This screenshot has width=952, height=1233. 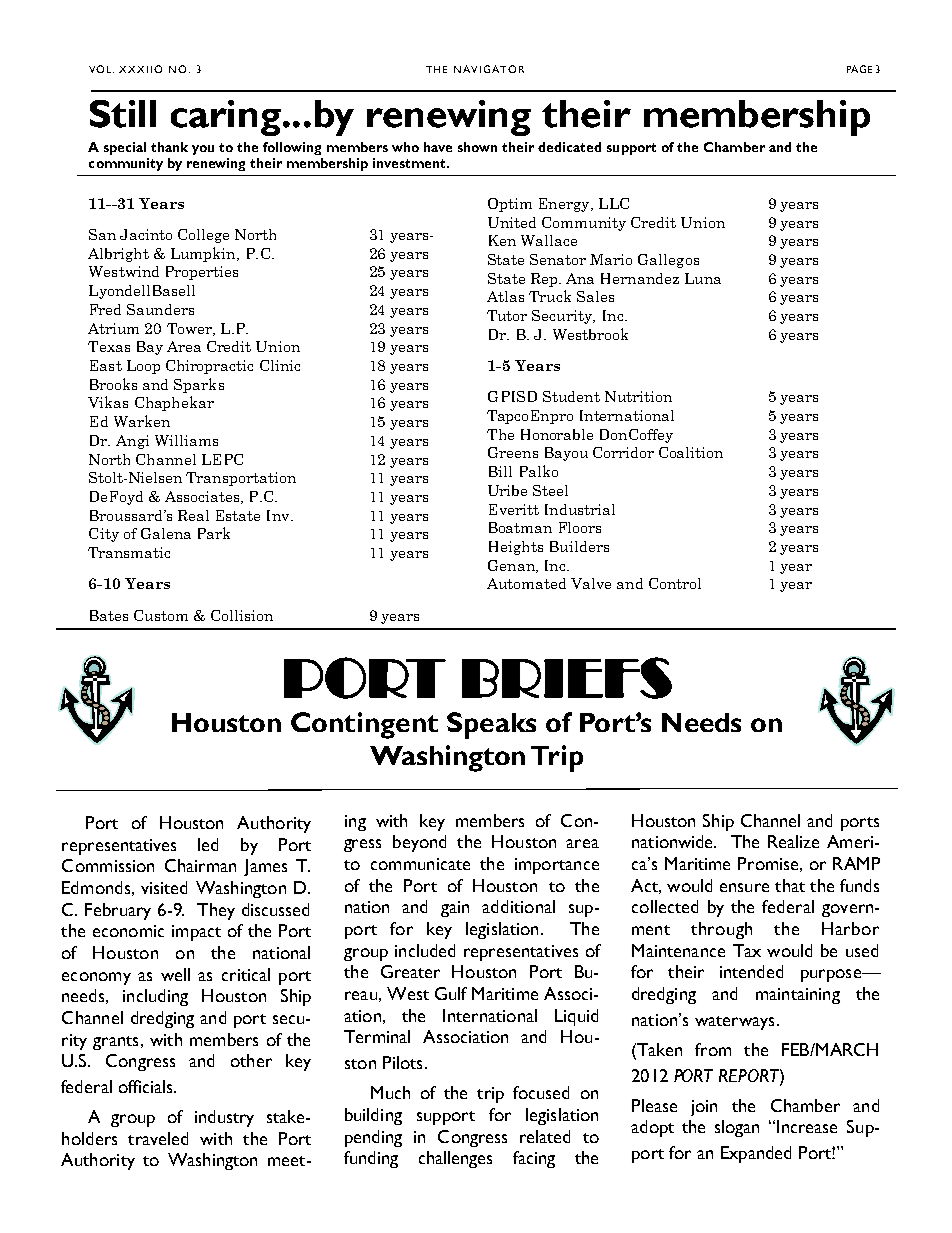 What do you see at coordinates (526, 583) in the screenshot?
I see `Automated` at bounding box center [526, 583].
